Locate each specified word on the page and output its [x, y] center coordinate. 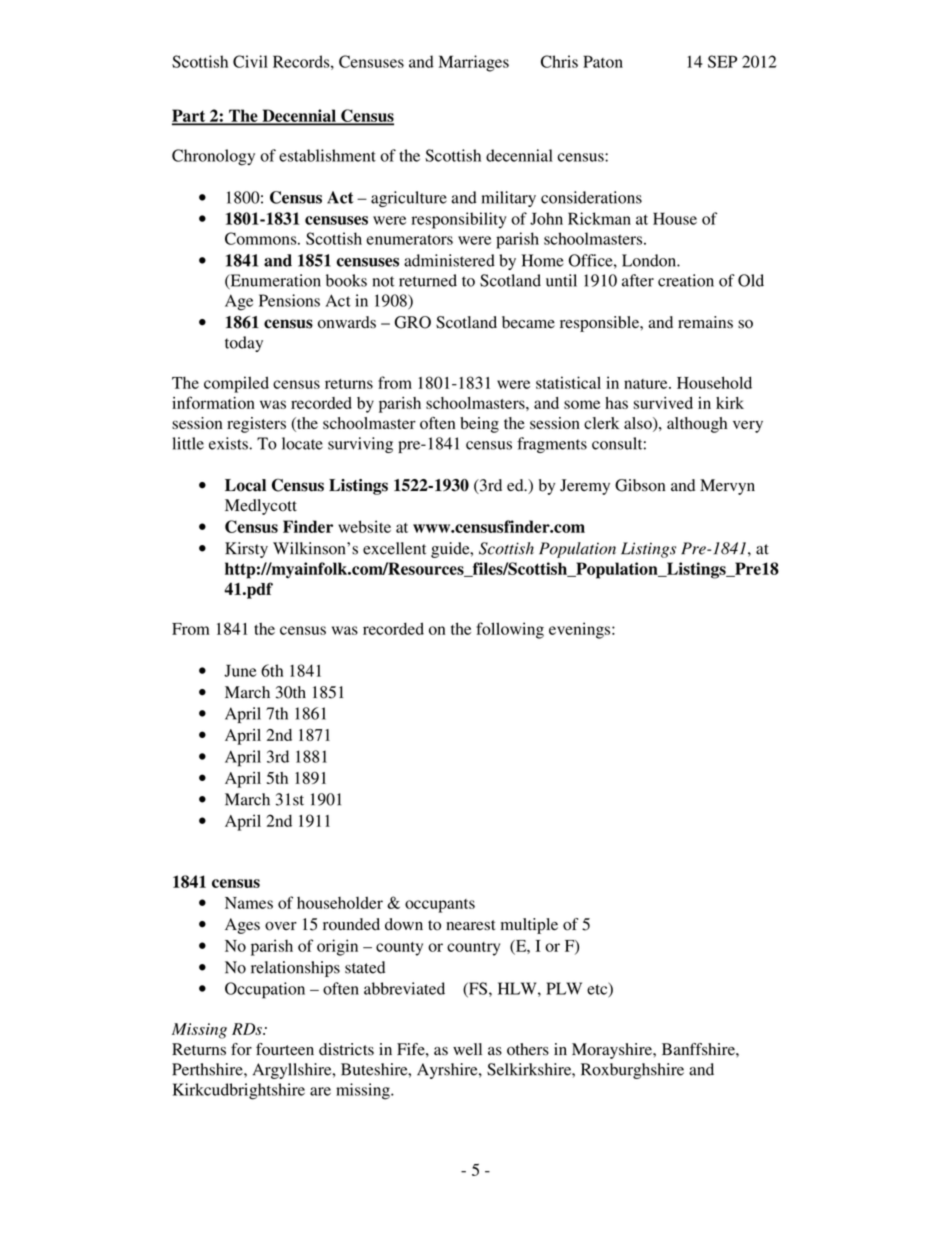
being [479, 425]
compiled [236, 384]
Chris [559, 61]
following [510, 630]
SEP [722, 61]
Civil [250, 61]
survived [663, 403]
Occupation [265, 990]
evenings [581, 630]
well [467, 1049]
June [240, 670]
